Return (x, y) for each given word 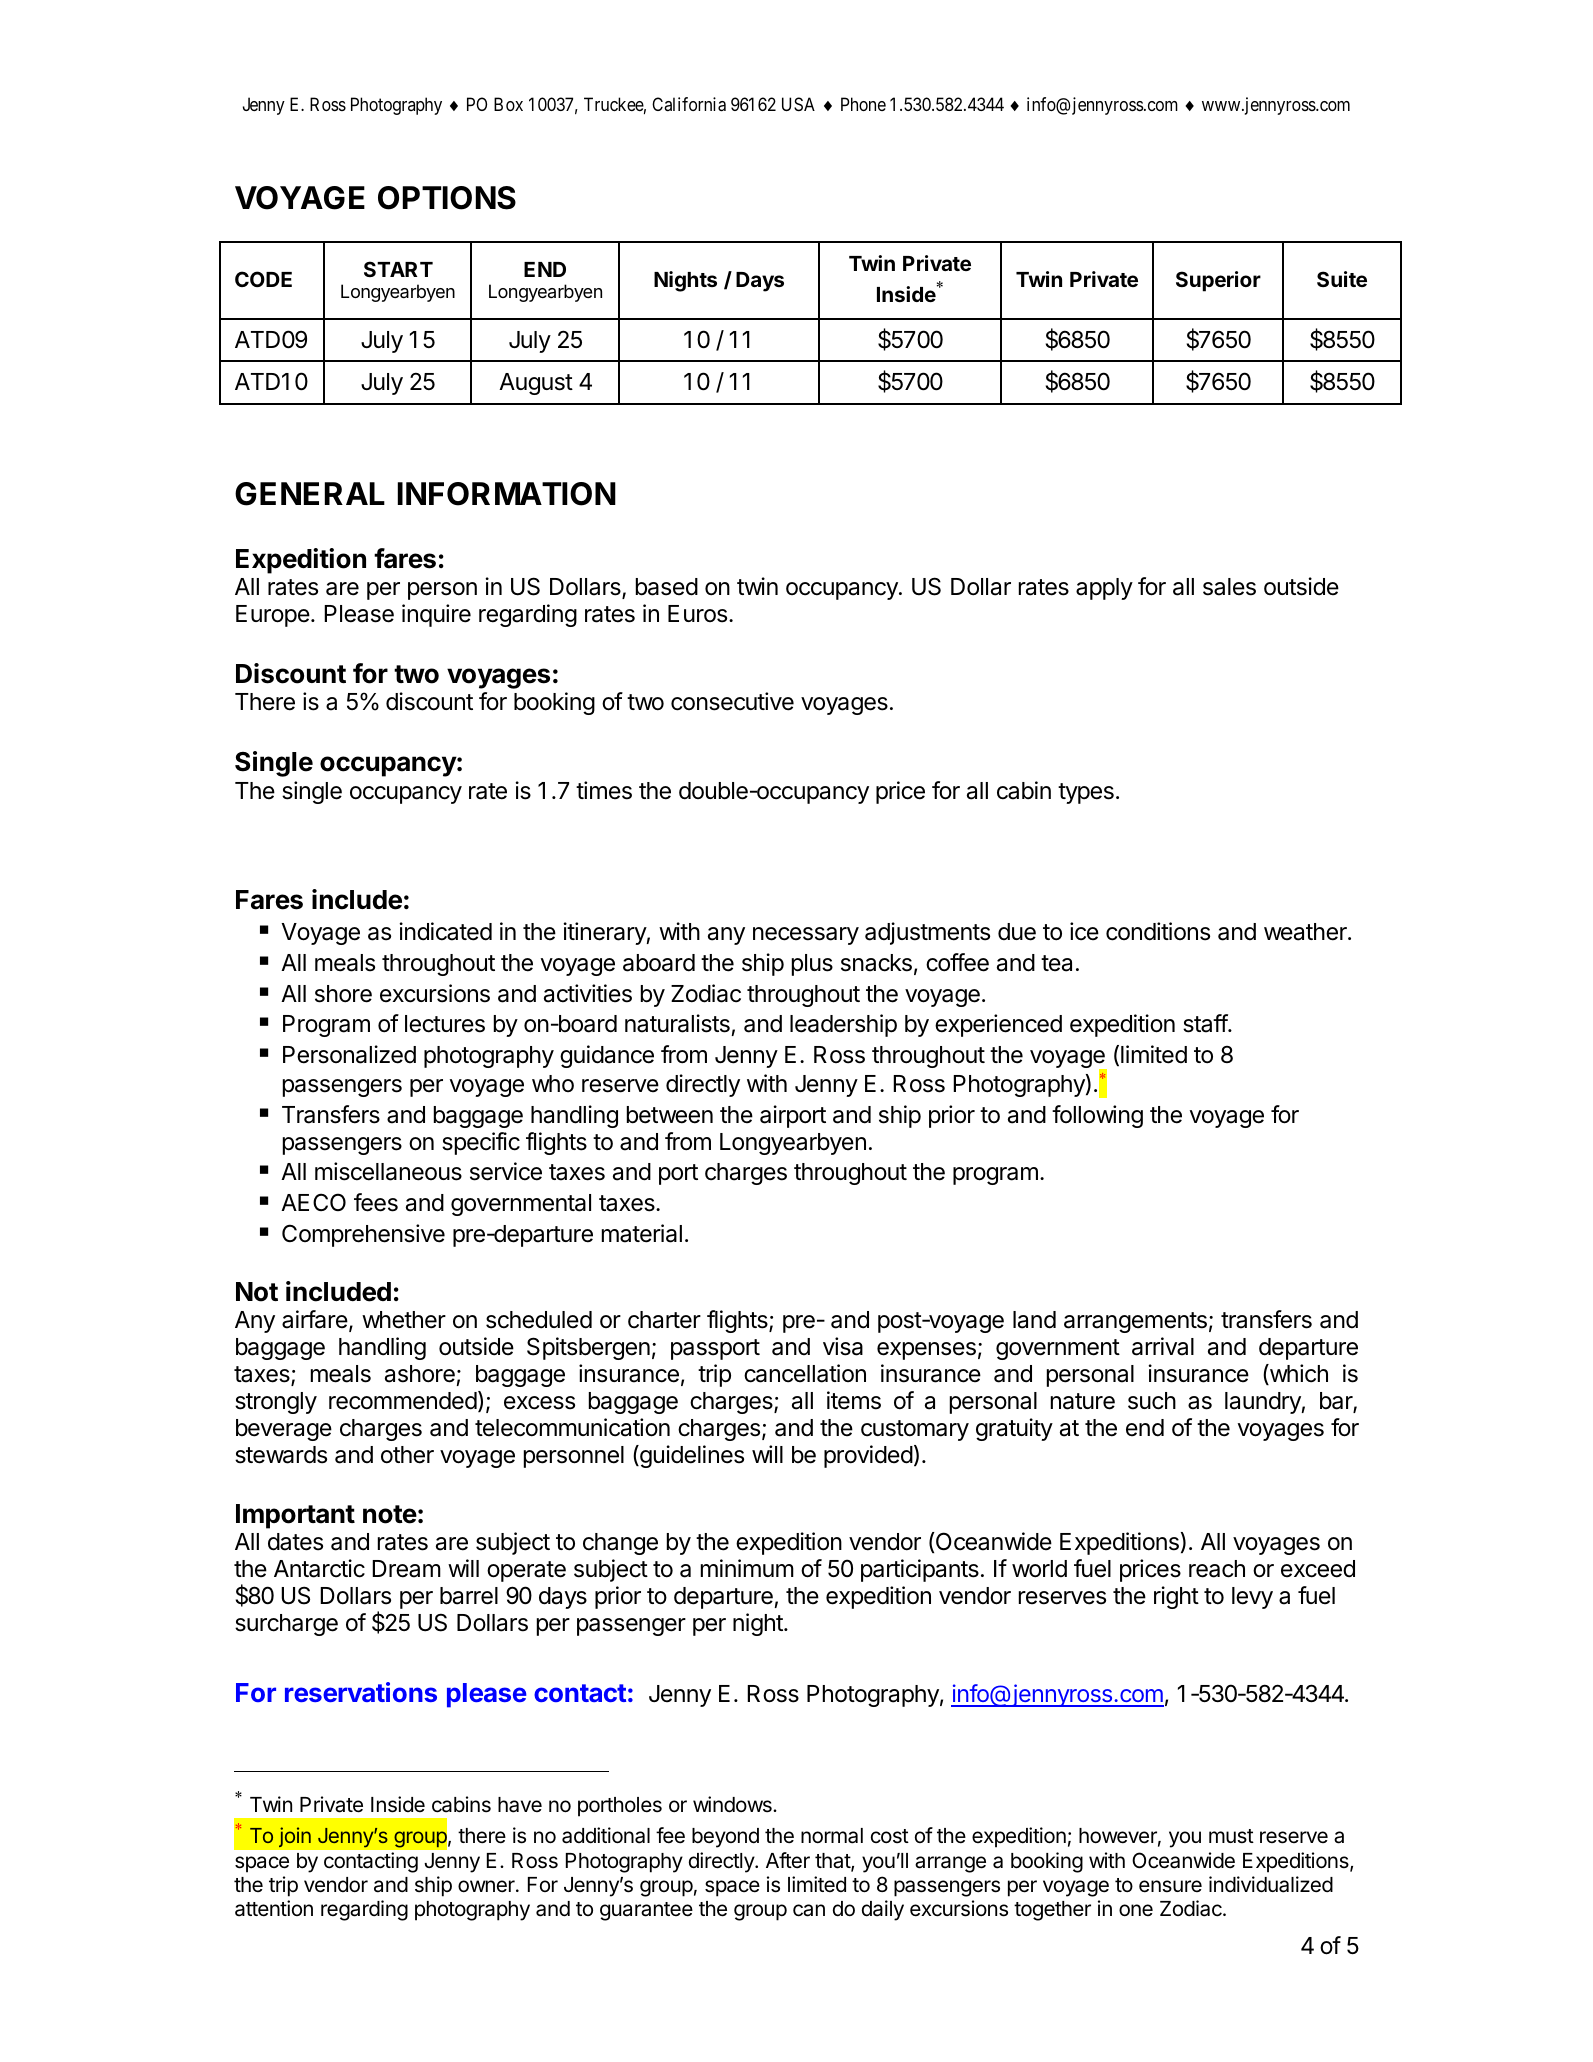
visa (843, 1346)
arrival (1163, 1346)
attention (274, 1908)
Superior (1218, 281)
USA (798, 104)
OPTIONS (447, 198)
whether (404, 1320)
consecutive (732, 701)
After (788, 1860)
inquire (436, 615)
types (1086, 793)
